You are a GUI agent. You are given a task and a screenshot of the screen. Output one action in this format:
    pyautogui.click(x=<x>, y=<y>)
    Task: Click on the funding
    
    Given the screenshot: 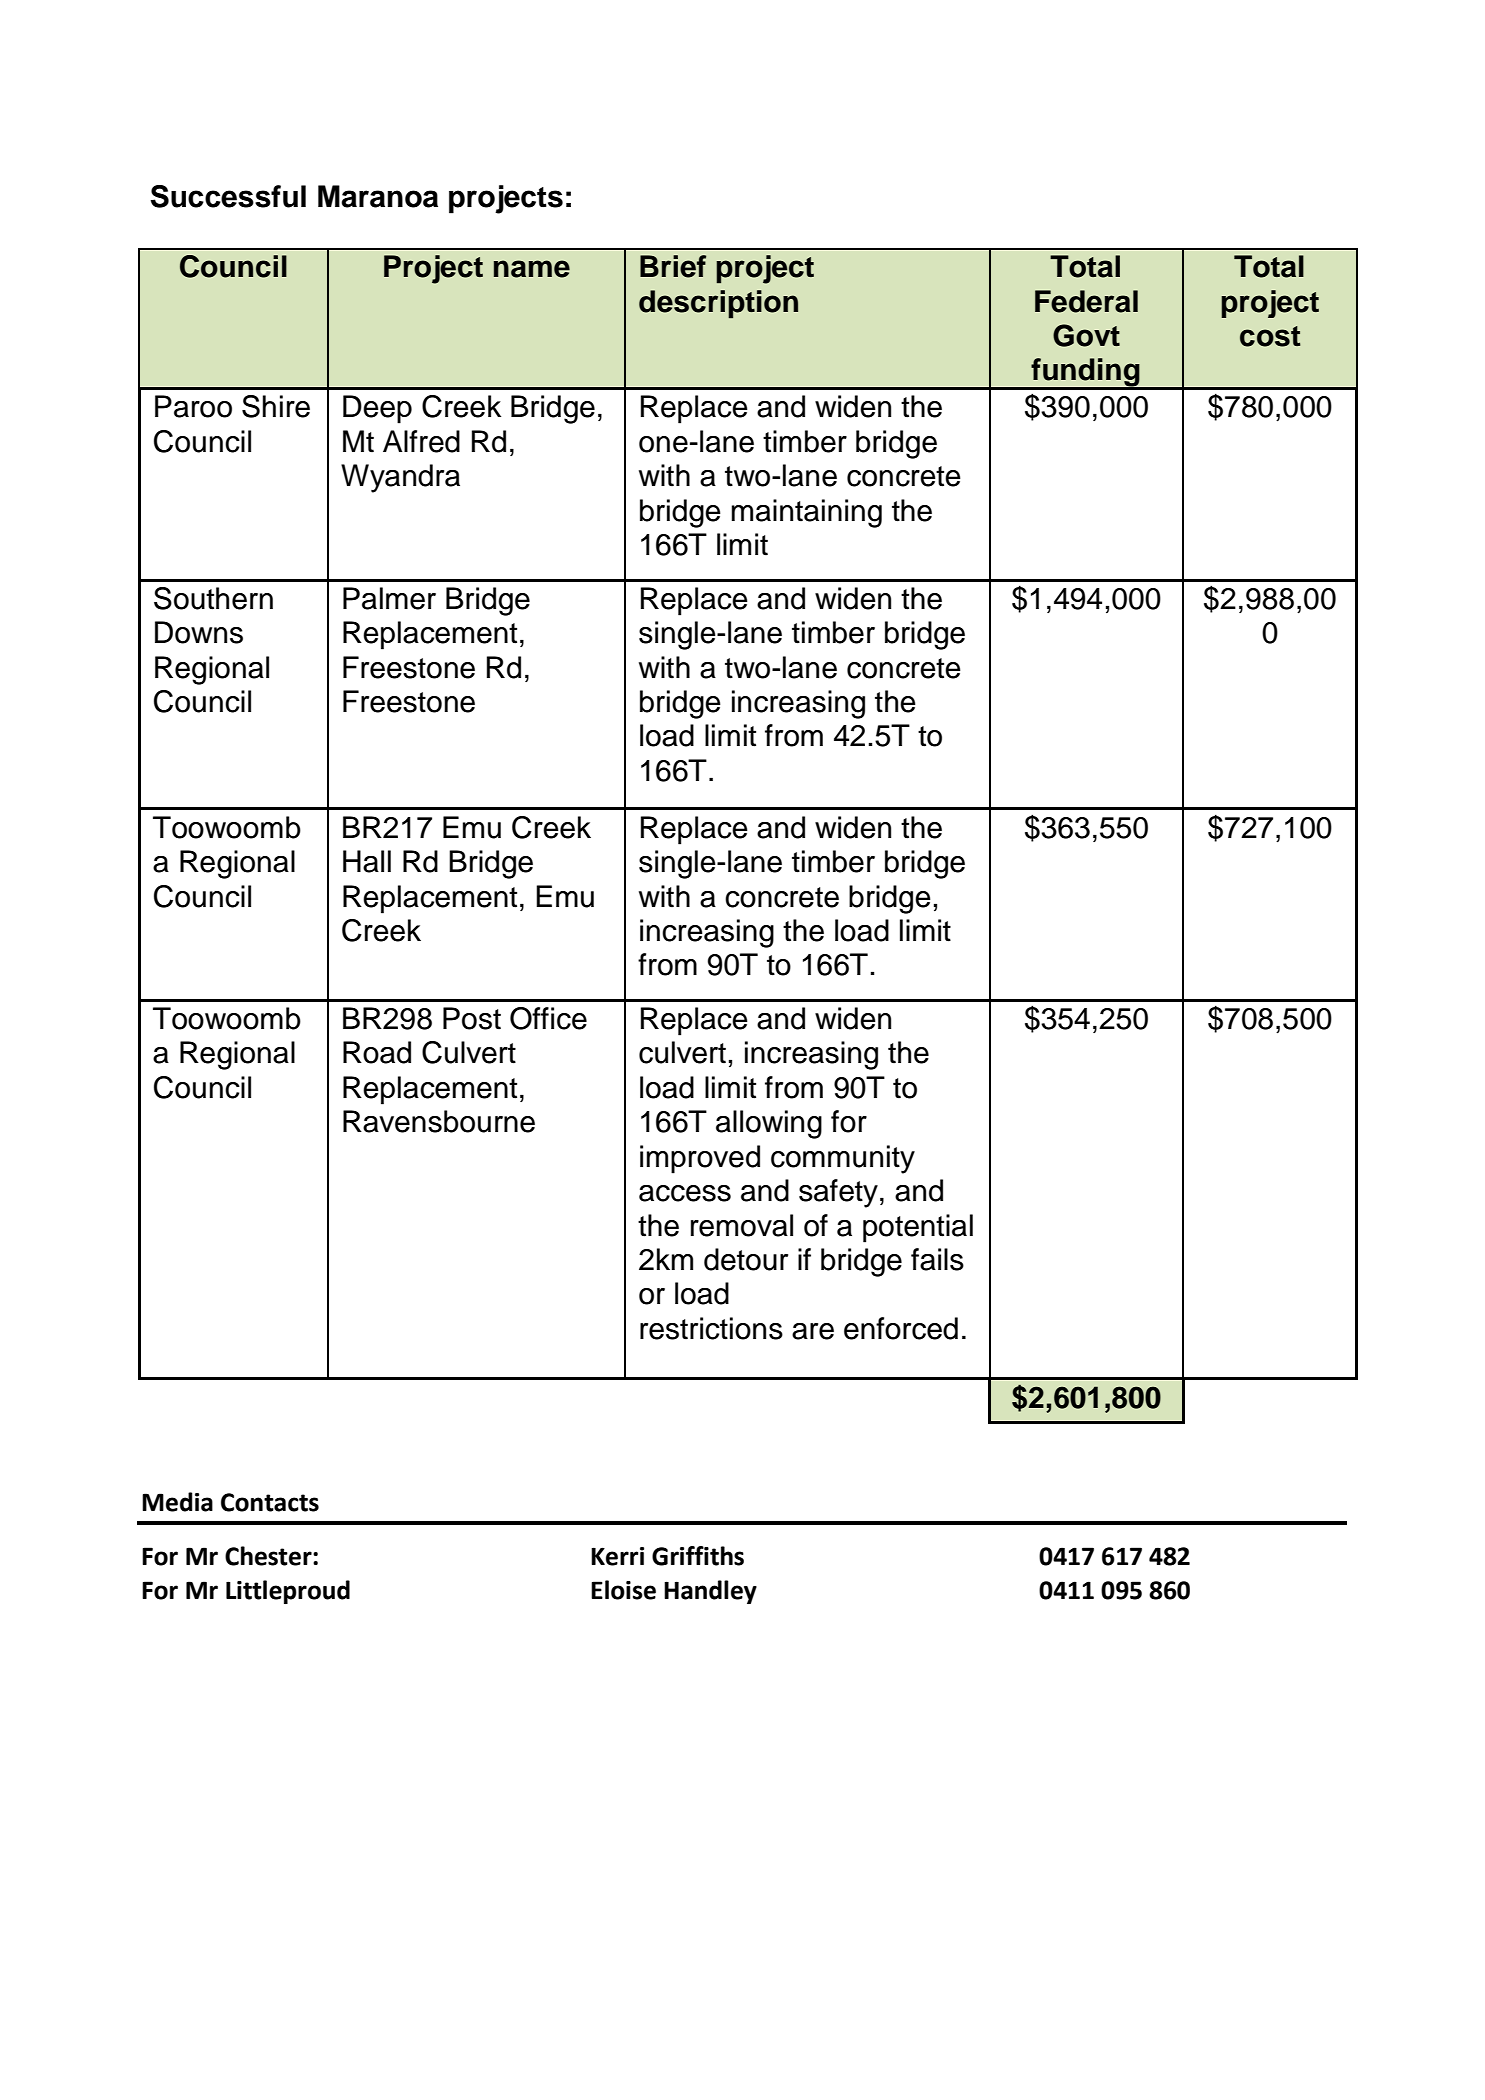 What is the action you would take?
    pyautogui.click(x=1085, y=373)
